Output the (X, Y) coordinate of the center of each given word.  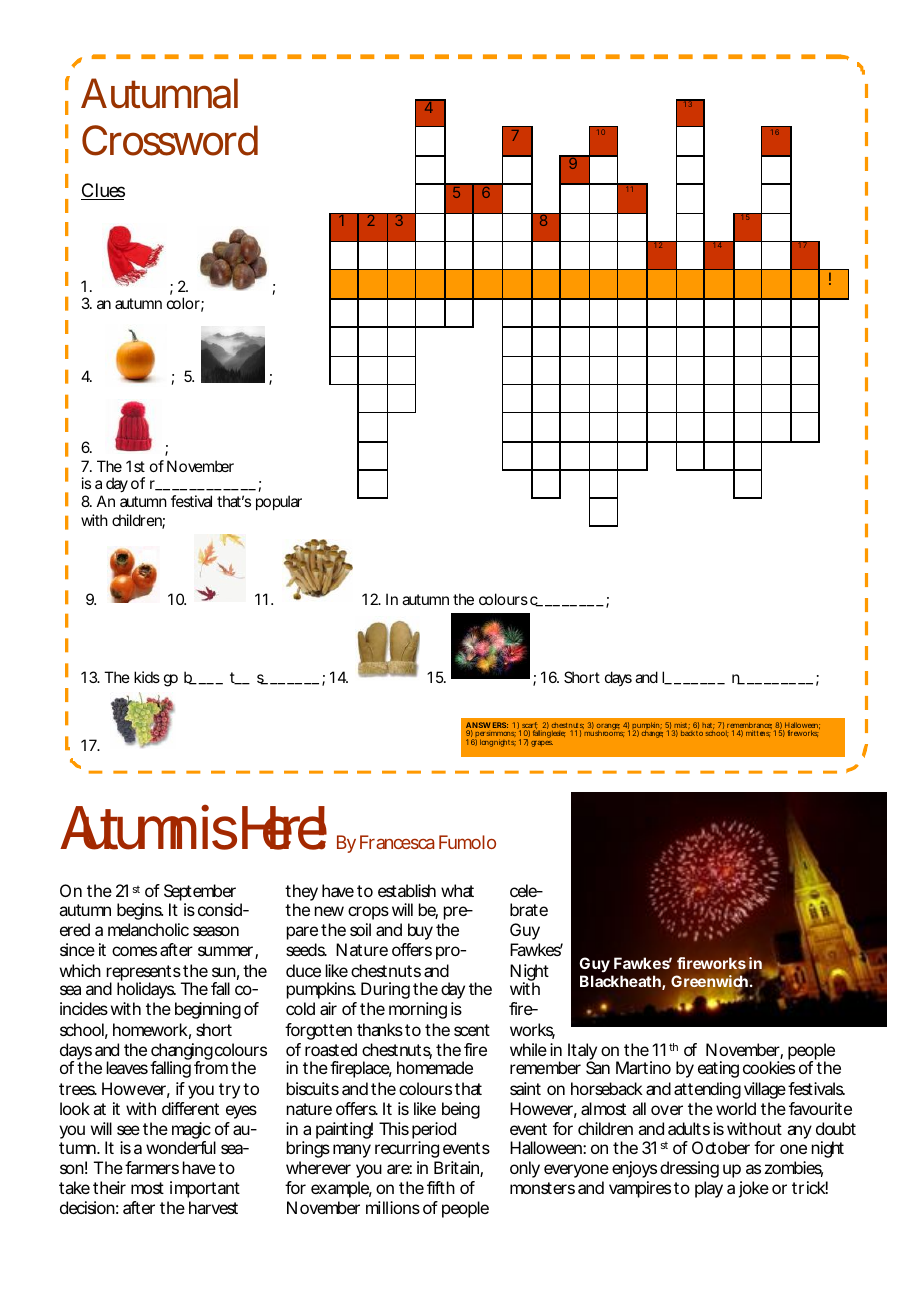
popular (279, 502)
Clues (103, 191)
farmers (152, 1167)
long (486, 743)
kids (147, 677)
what (457, 890)
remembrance (749, 726)
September (200, 894)
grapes (542, 744)
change (652, 733)
